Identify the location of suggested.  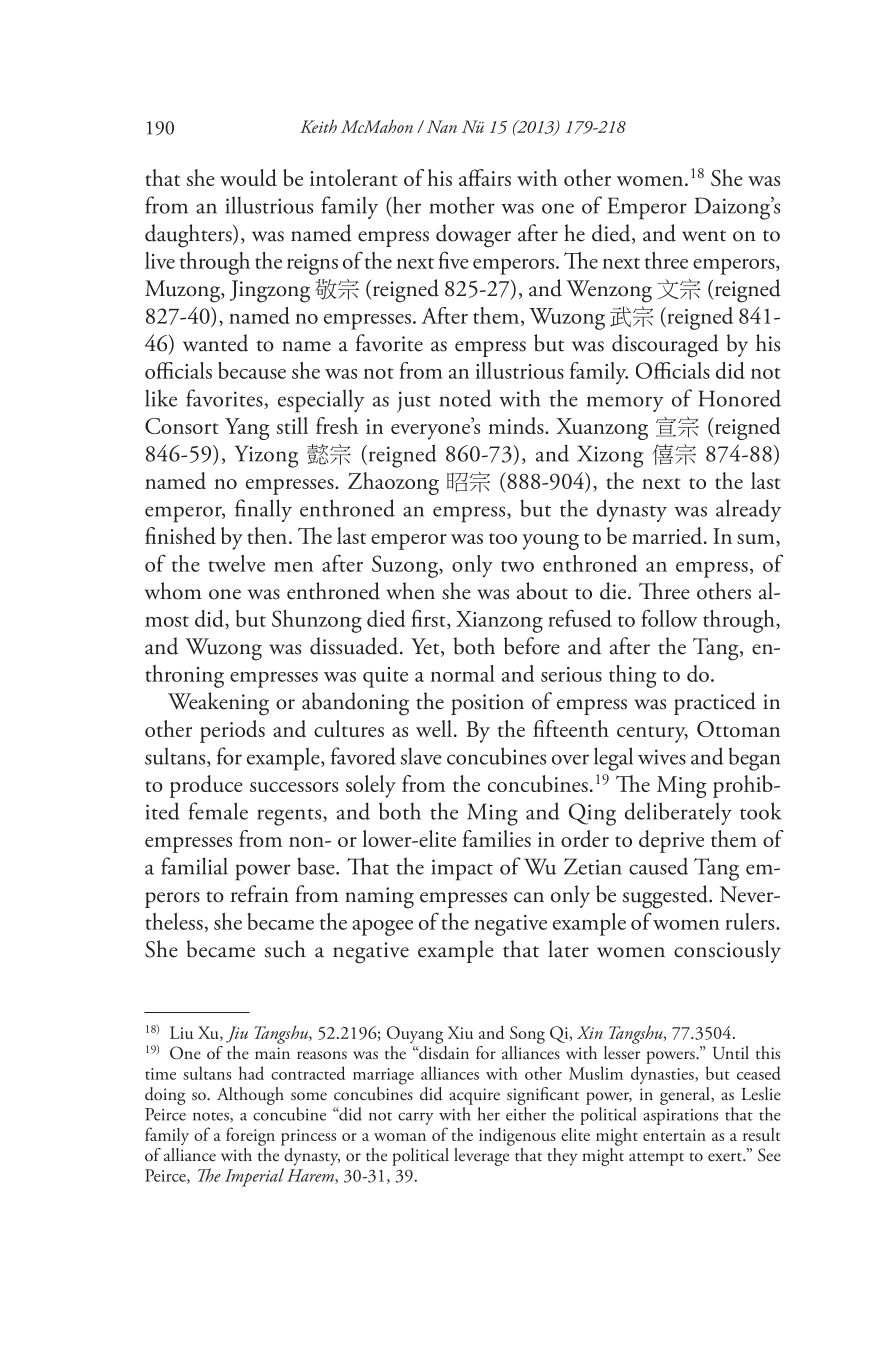
(666, 897).
